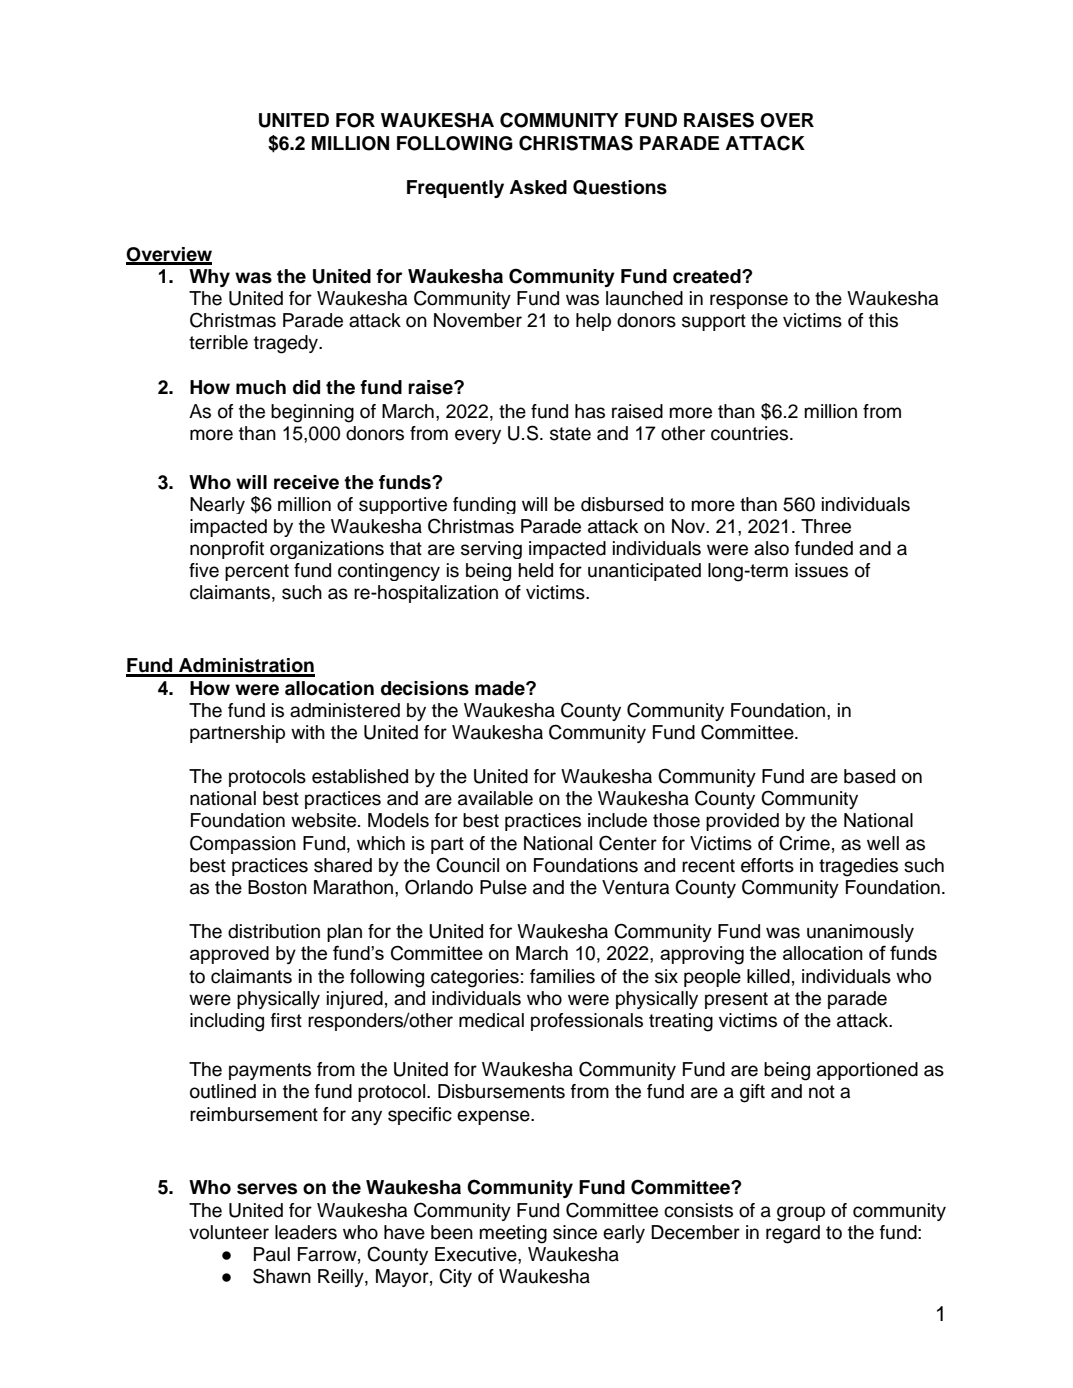  Describe the element at coordinates (257, 572) in the screenshot. I see `percent` at that location.
